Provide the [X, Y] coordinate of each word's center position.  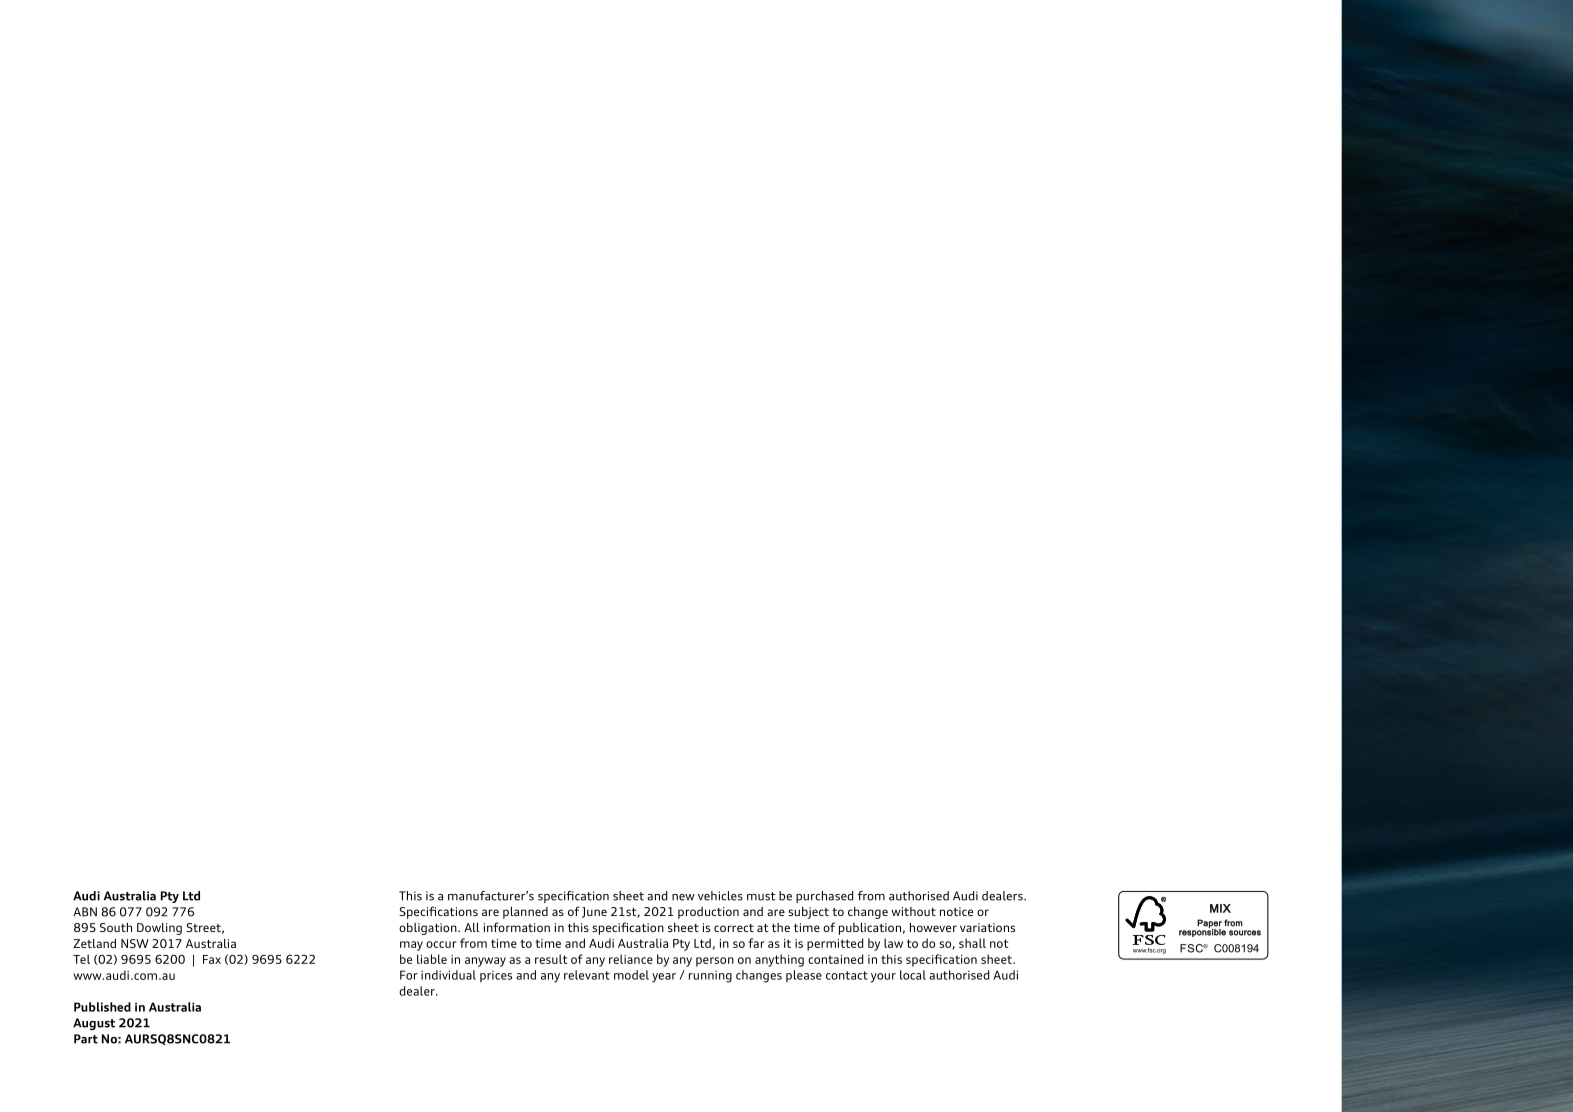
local [913, 975]
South [116, 927]
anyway [485, 962]
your [883, 978]
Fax [212, 959]
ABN [85, 912]
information [517, 927]
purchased [824, 897]
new [683, 897]
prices [496, 976]
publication [870, 928]
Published [102, 1007]
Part [86, 1039]
